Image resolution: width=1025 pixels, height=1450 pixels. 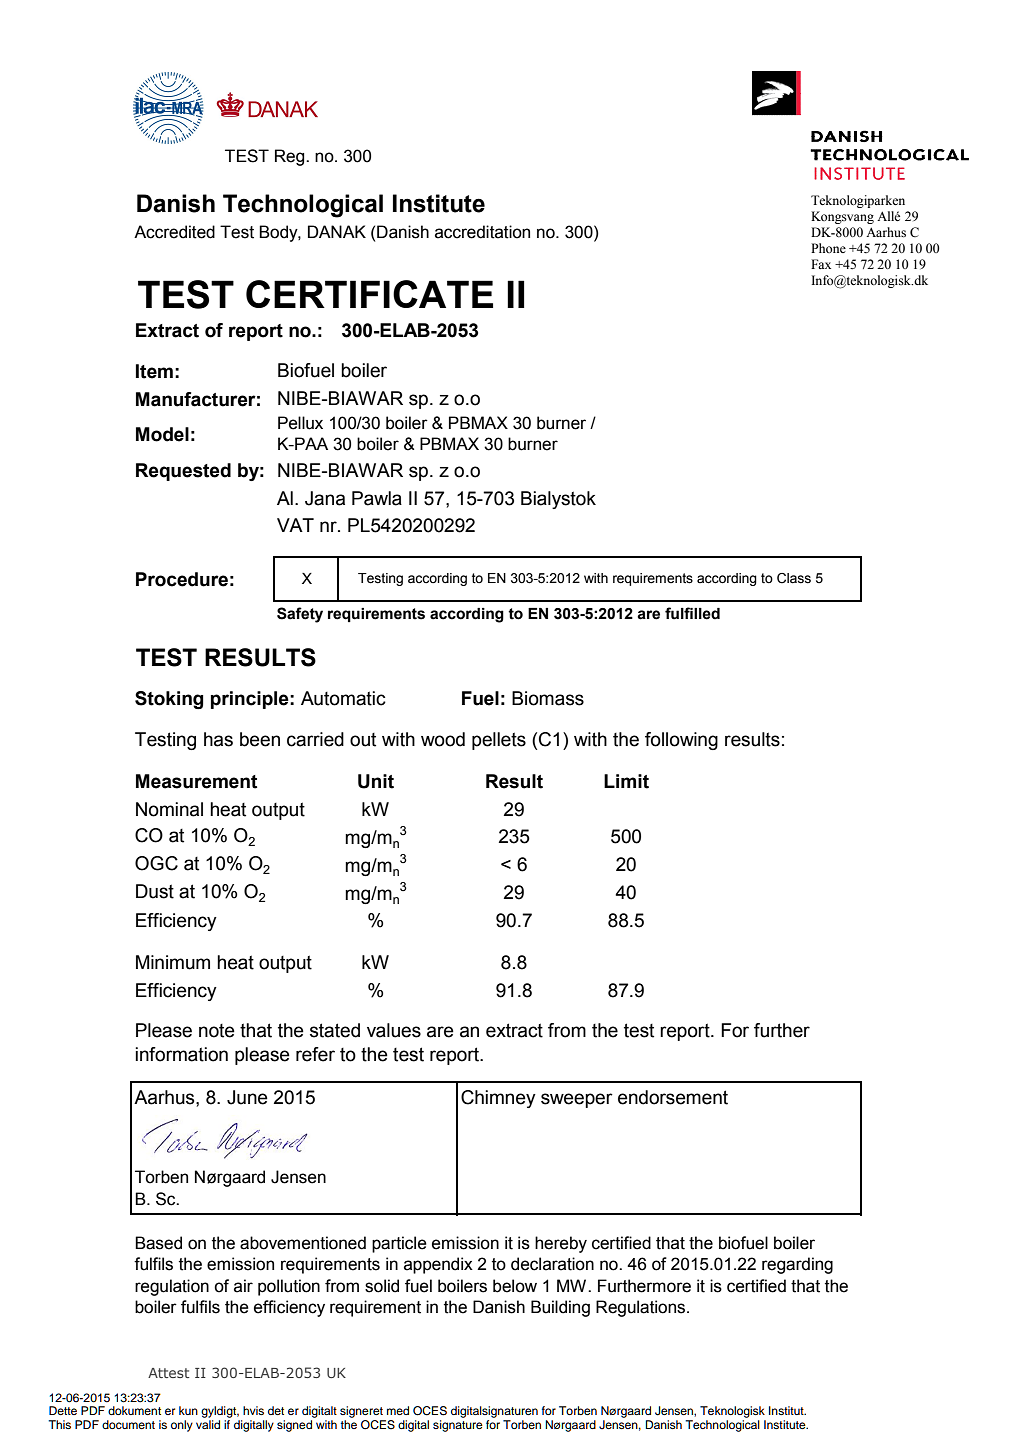 I want to click on Safety, so click(x=300, y=615).
